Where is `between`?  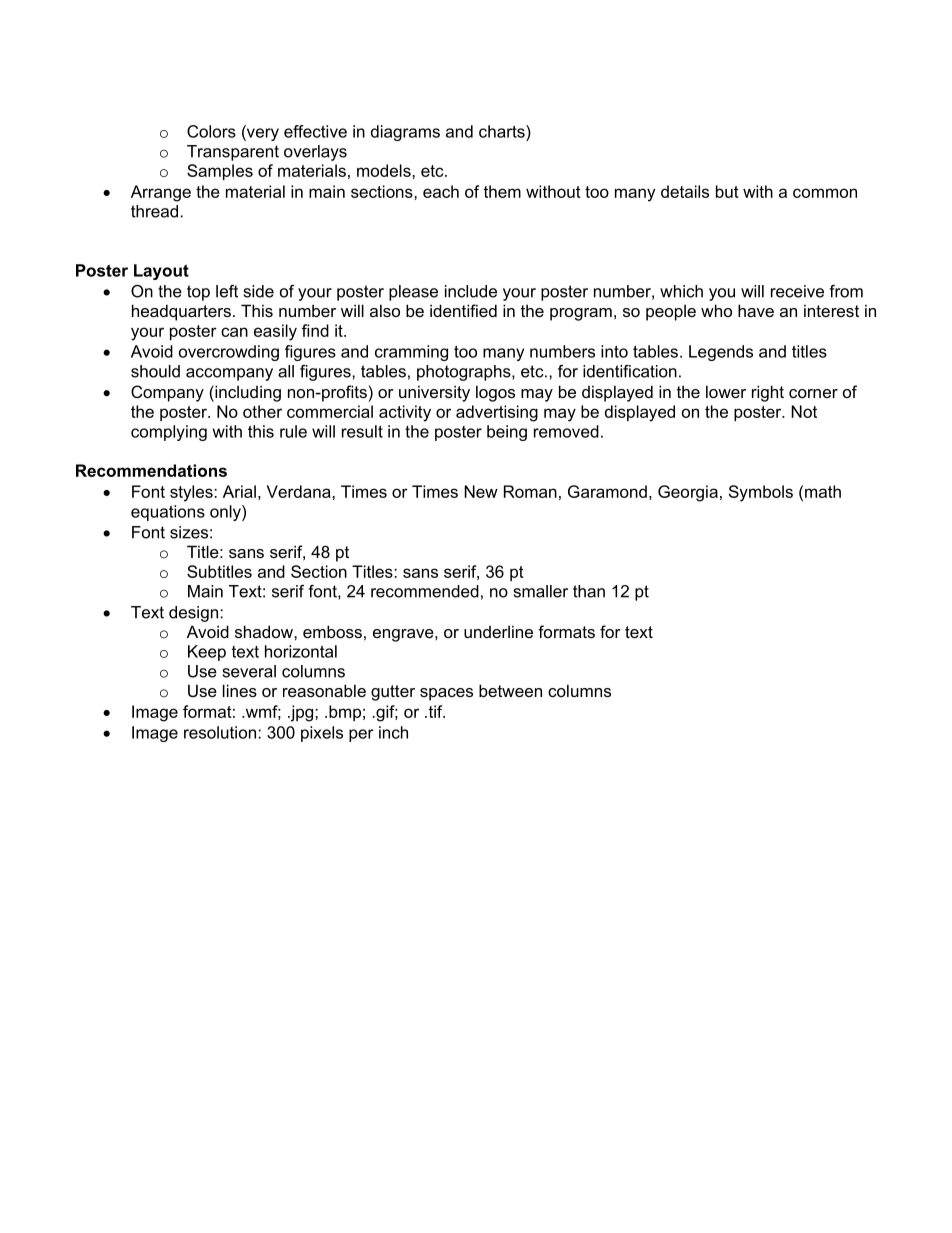
between is located at coordinates (510, 690).
